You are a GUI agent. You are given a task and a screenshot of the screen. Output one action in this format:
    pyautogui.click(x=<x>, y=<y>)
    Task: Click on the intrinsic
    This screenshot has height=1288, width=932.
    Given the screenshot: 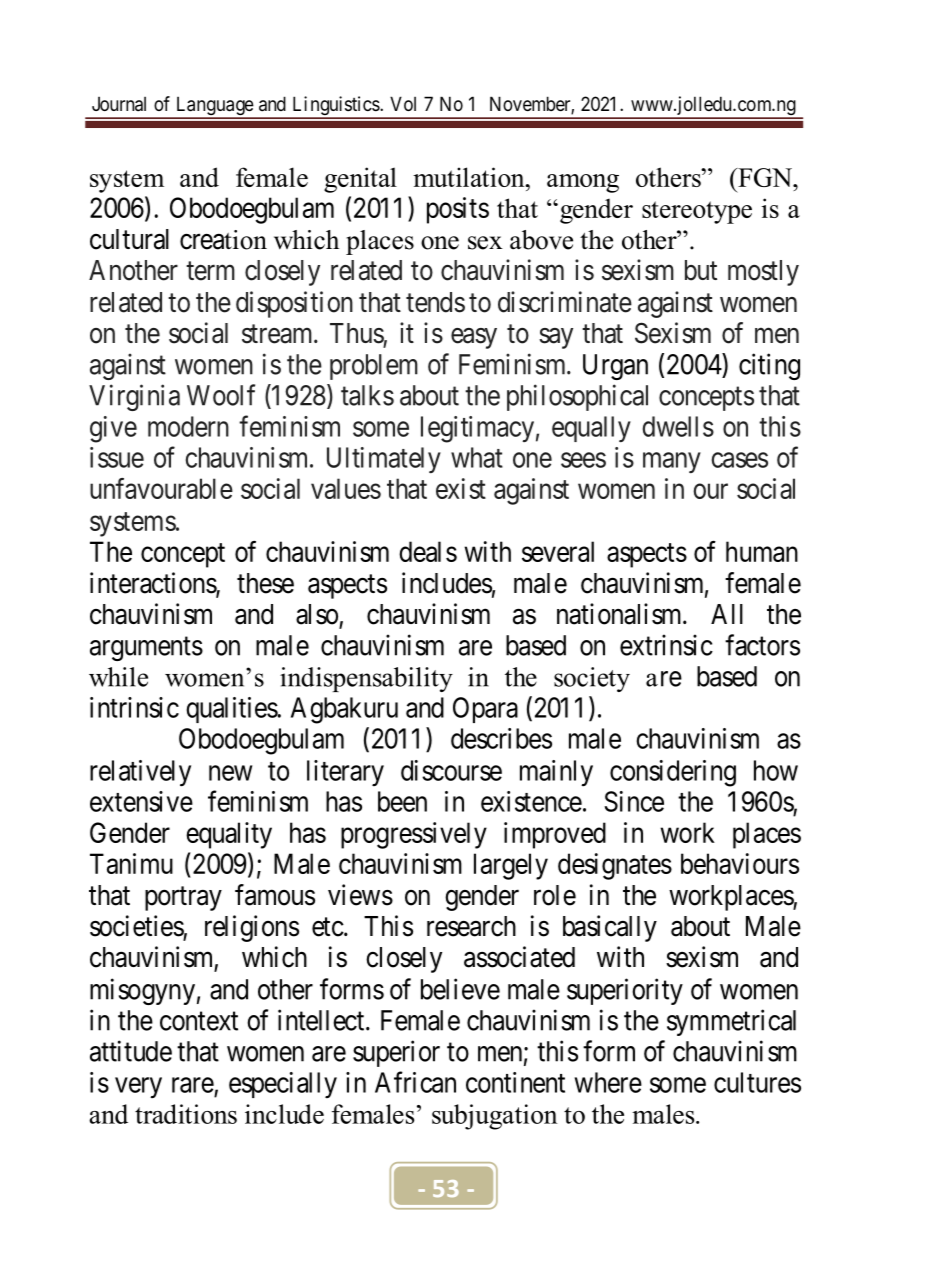 What is the action you would take?
    pyautogui.click(x=134, y=707)
